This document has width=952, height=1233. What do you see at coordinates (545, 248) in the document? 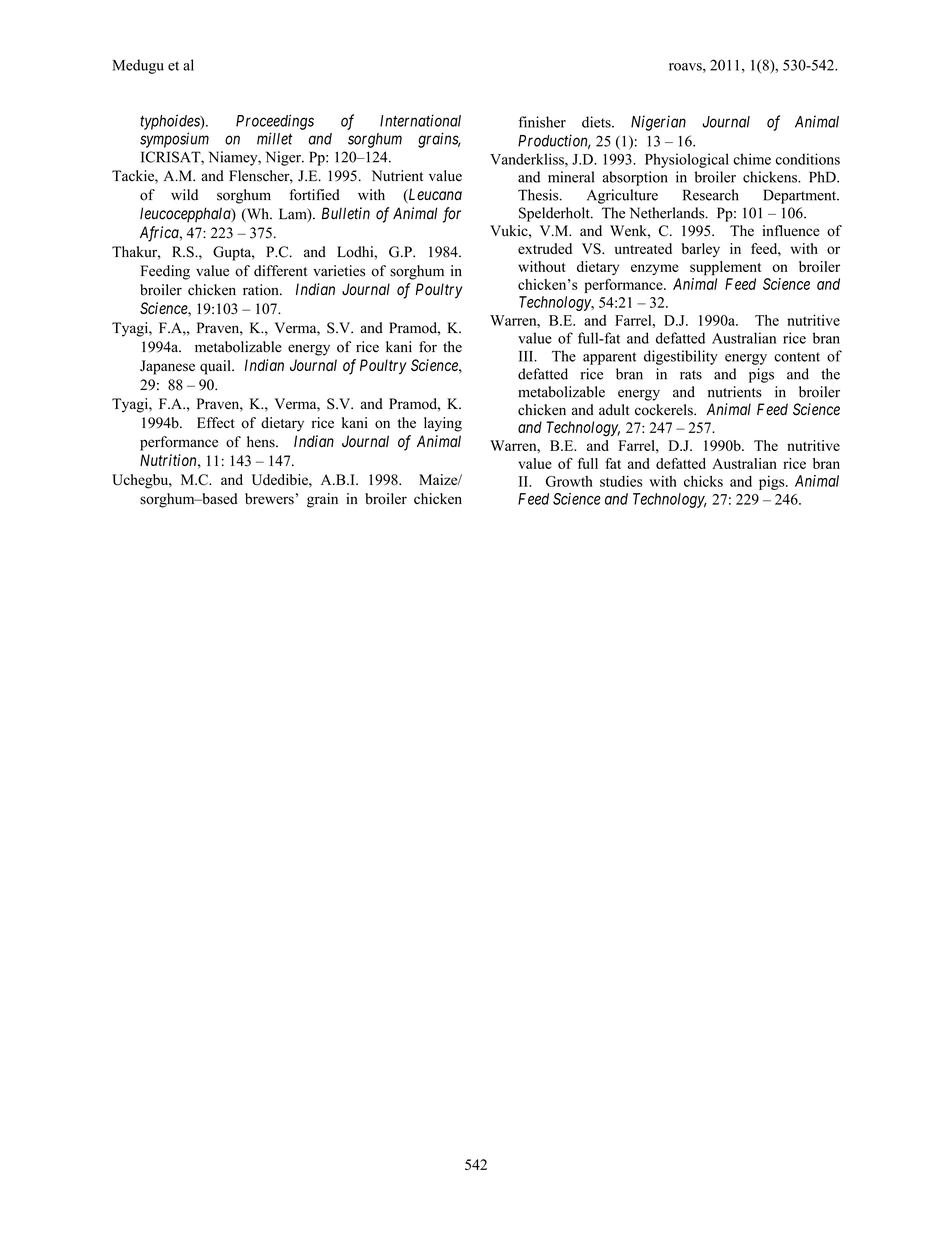
I see `extruded` at bounding box center [545, 248].
